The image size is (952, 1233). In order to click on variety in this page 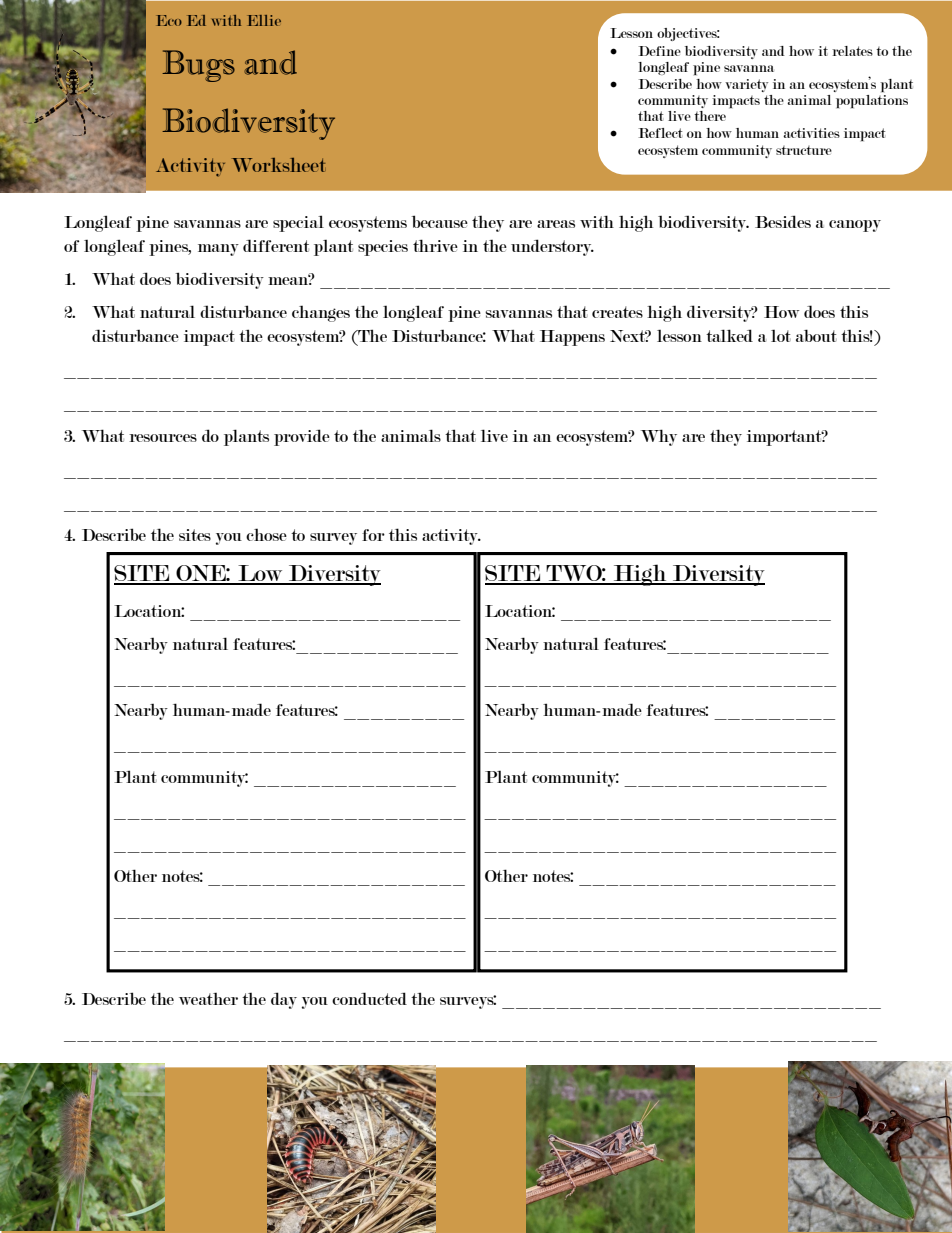, I will do `click(746, 85)`.
